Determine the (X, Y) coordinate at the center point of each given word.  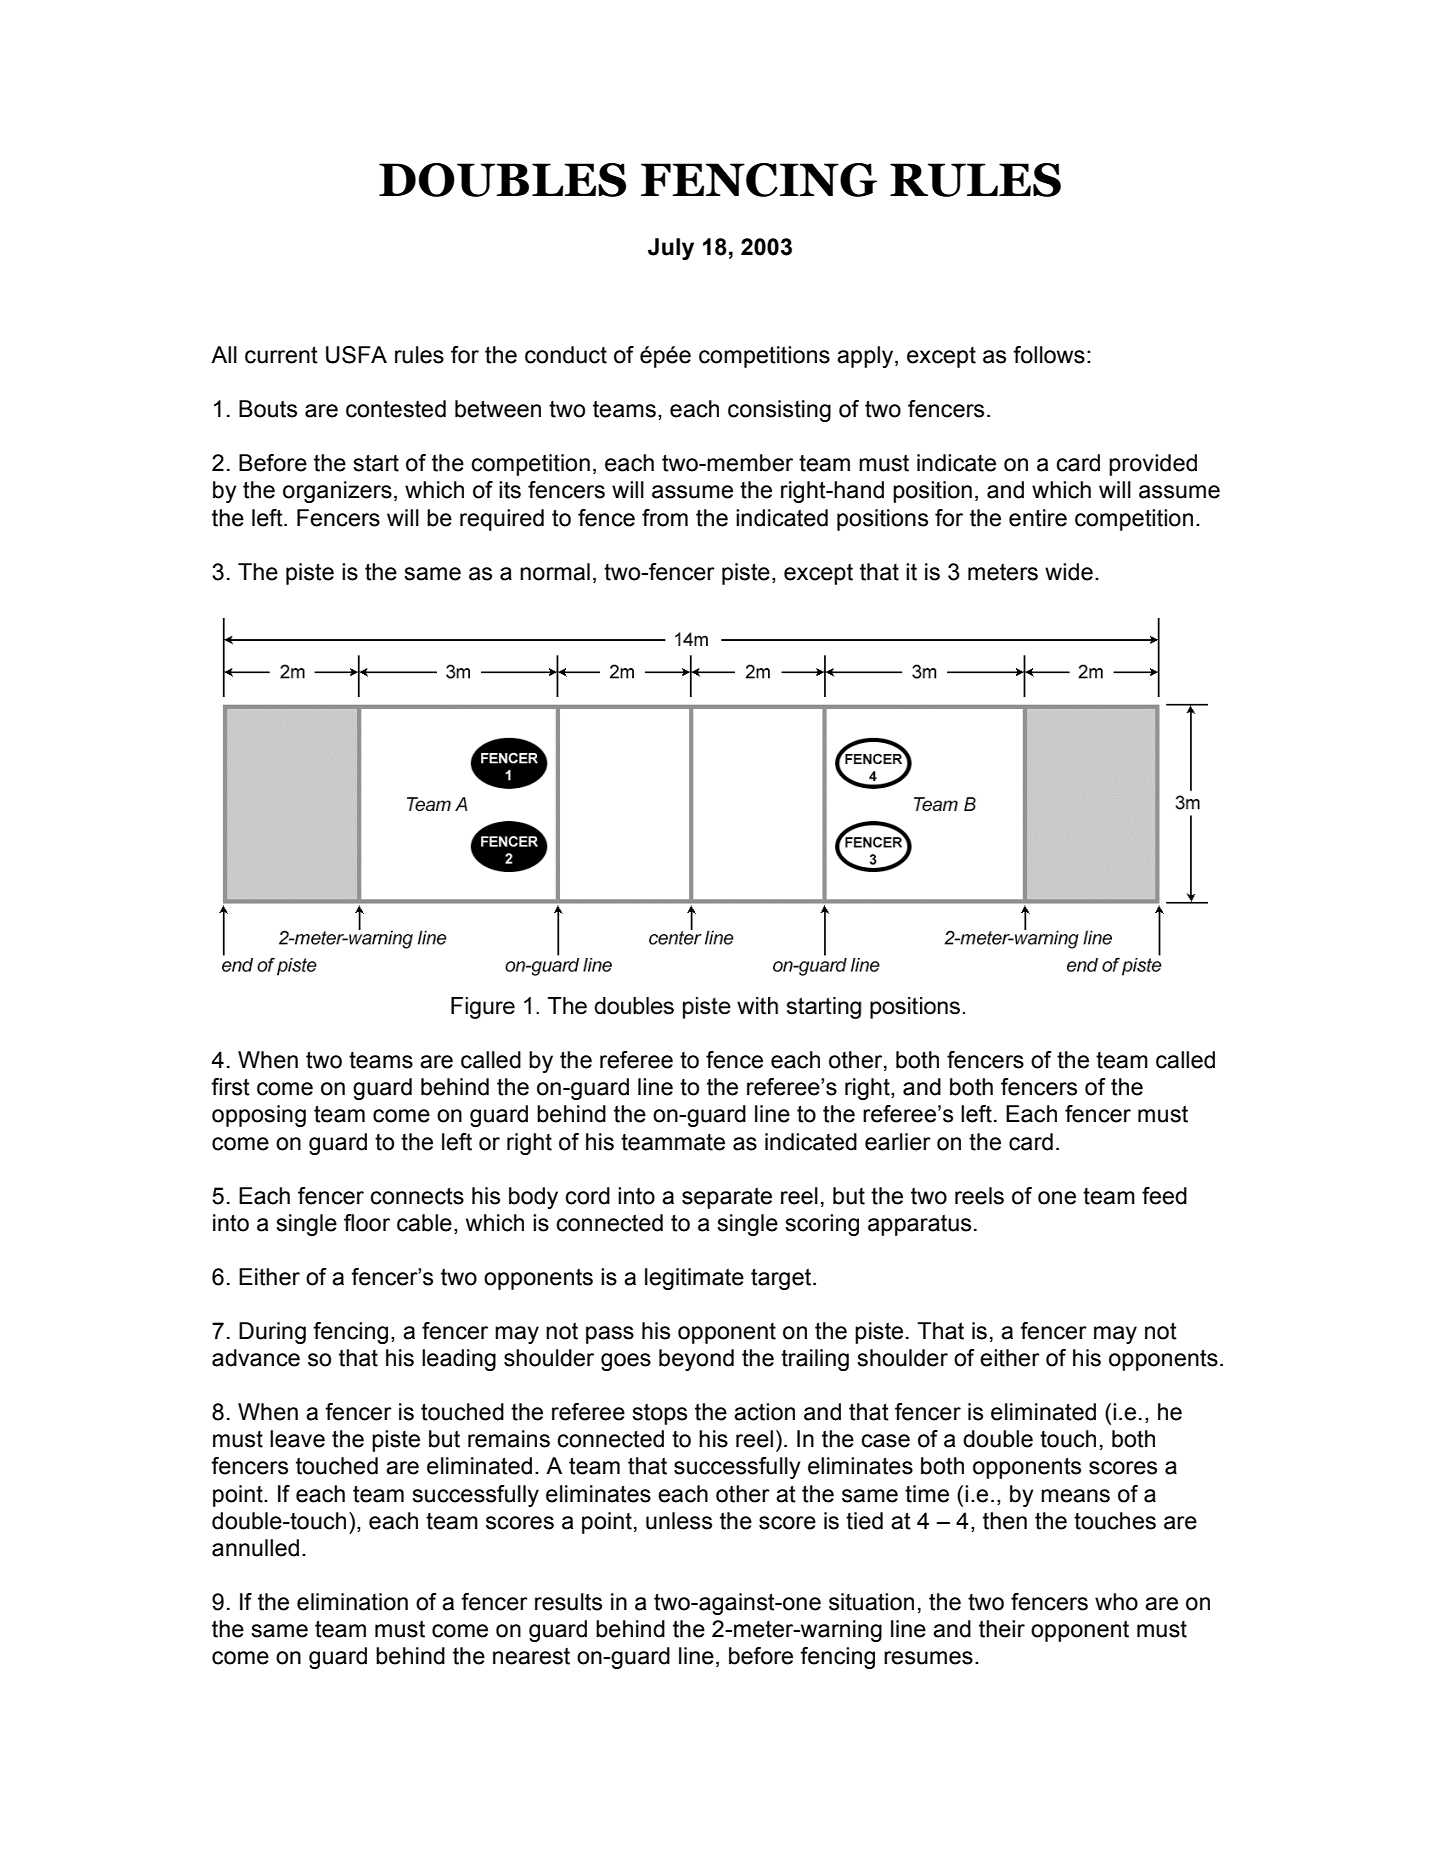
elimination (352, 1602)
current (281, 355)
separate (727, 1198)
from (665, 518)
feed (1164, 1196)
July (671, 249)
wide (1069, 572)
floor (367, 1223)
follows (1049, 355)
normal (555, 572)
